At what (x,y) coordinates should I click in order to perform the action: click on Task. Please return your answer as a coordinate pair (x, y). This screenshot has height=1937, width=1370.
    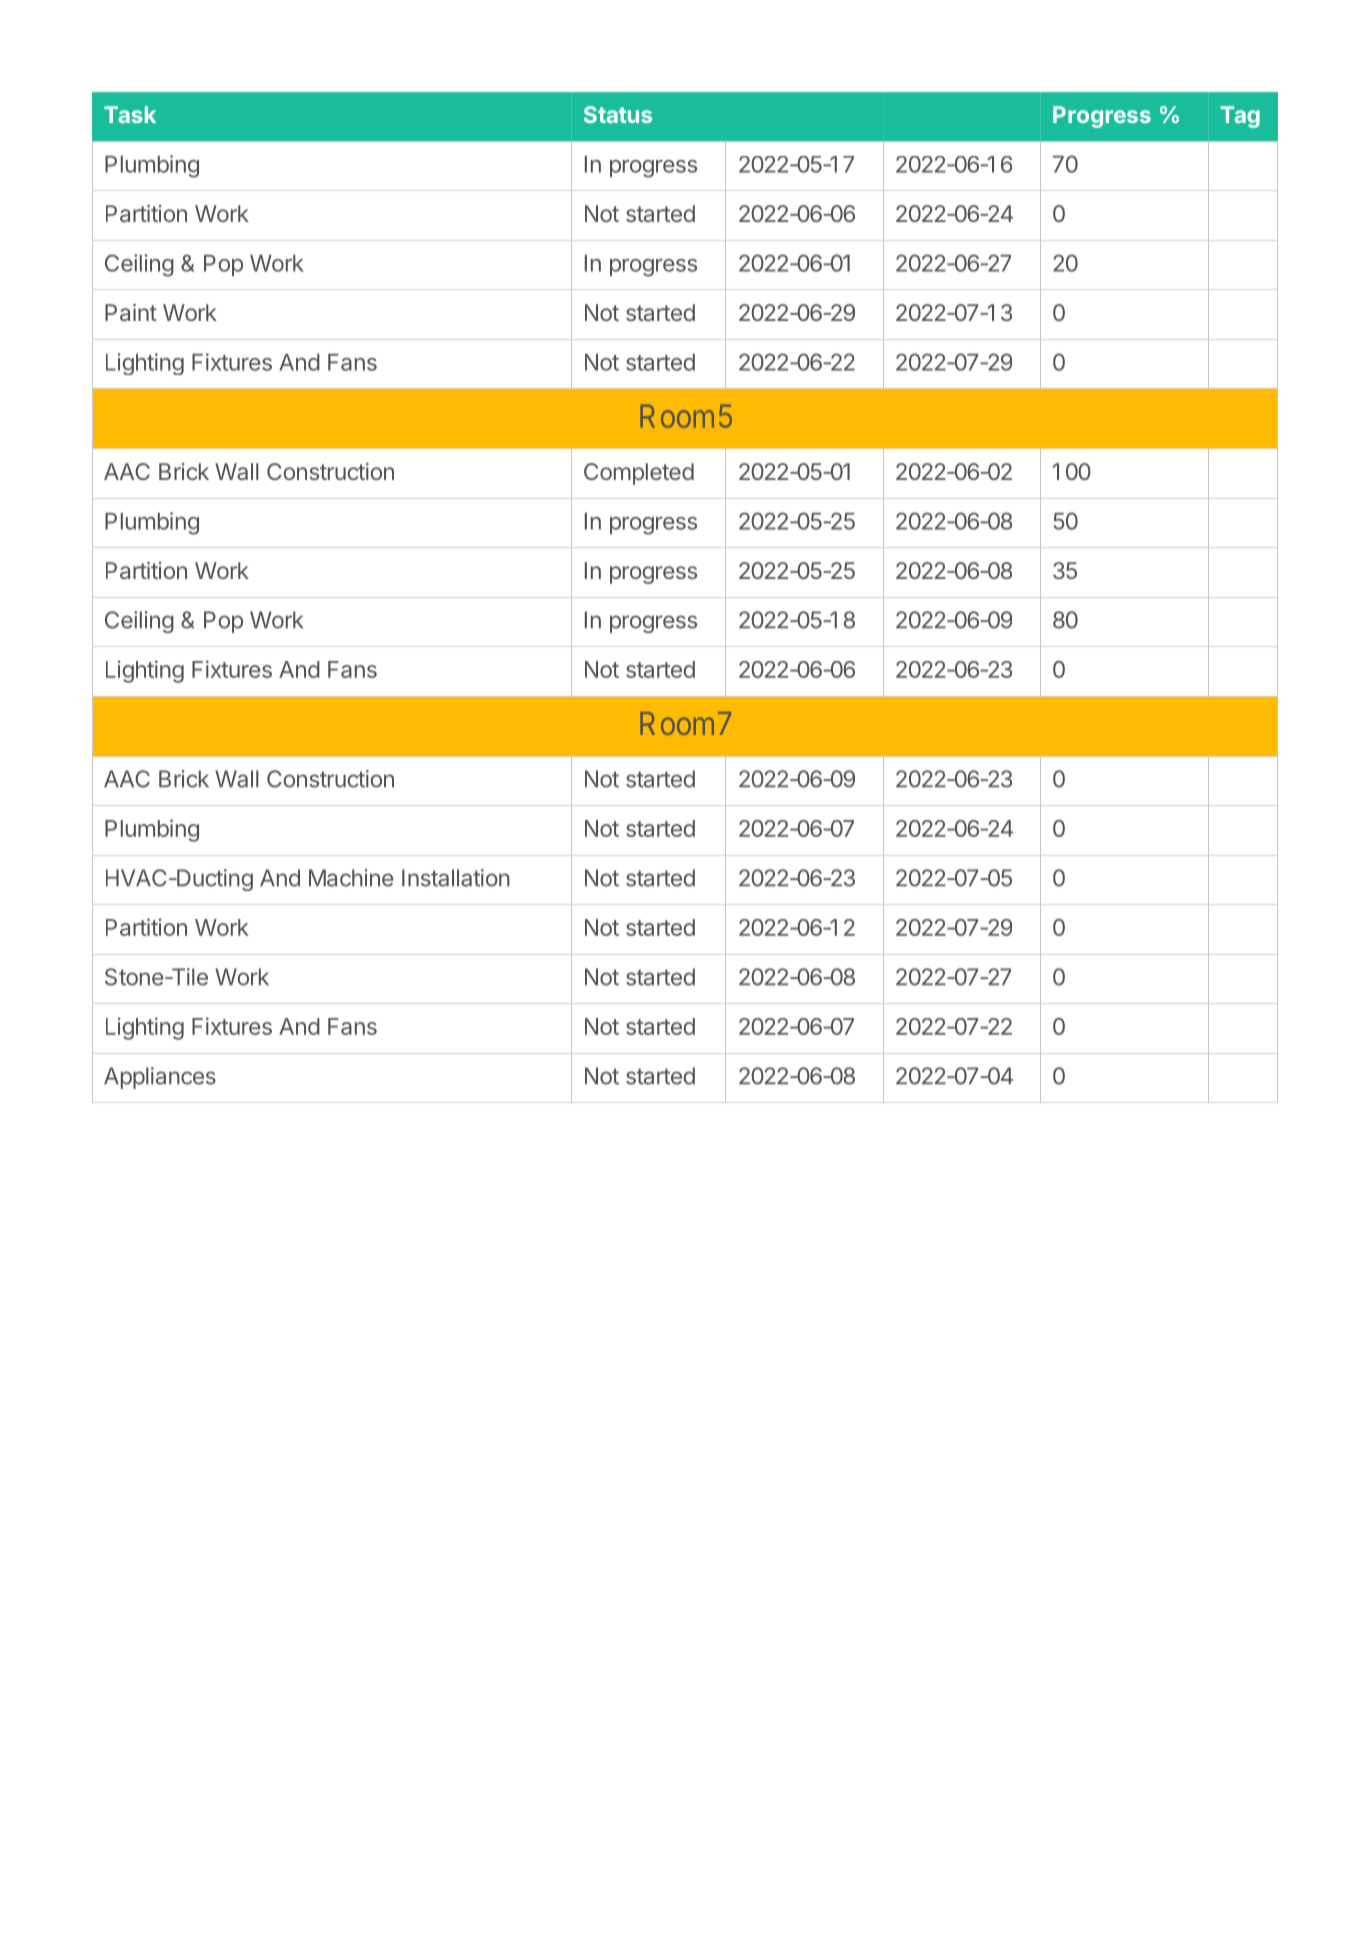
    Looking at the image, I should click on (130, 114).
